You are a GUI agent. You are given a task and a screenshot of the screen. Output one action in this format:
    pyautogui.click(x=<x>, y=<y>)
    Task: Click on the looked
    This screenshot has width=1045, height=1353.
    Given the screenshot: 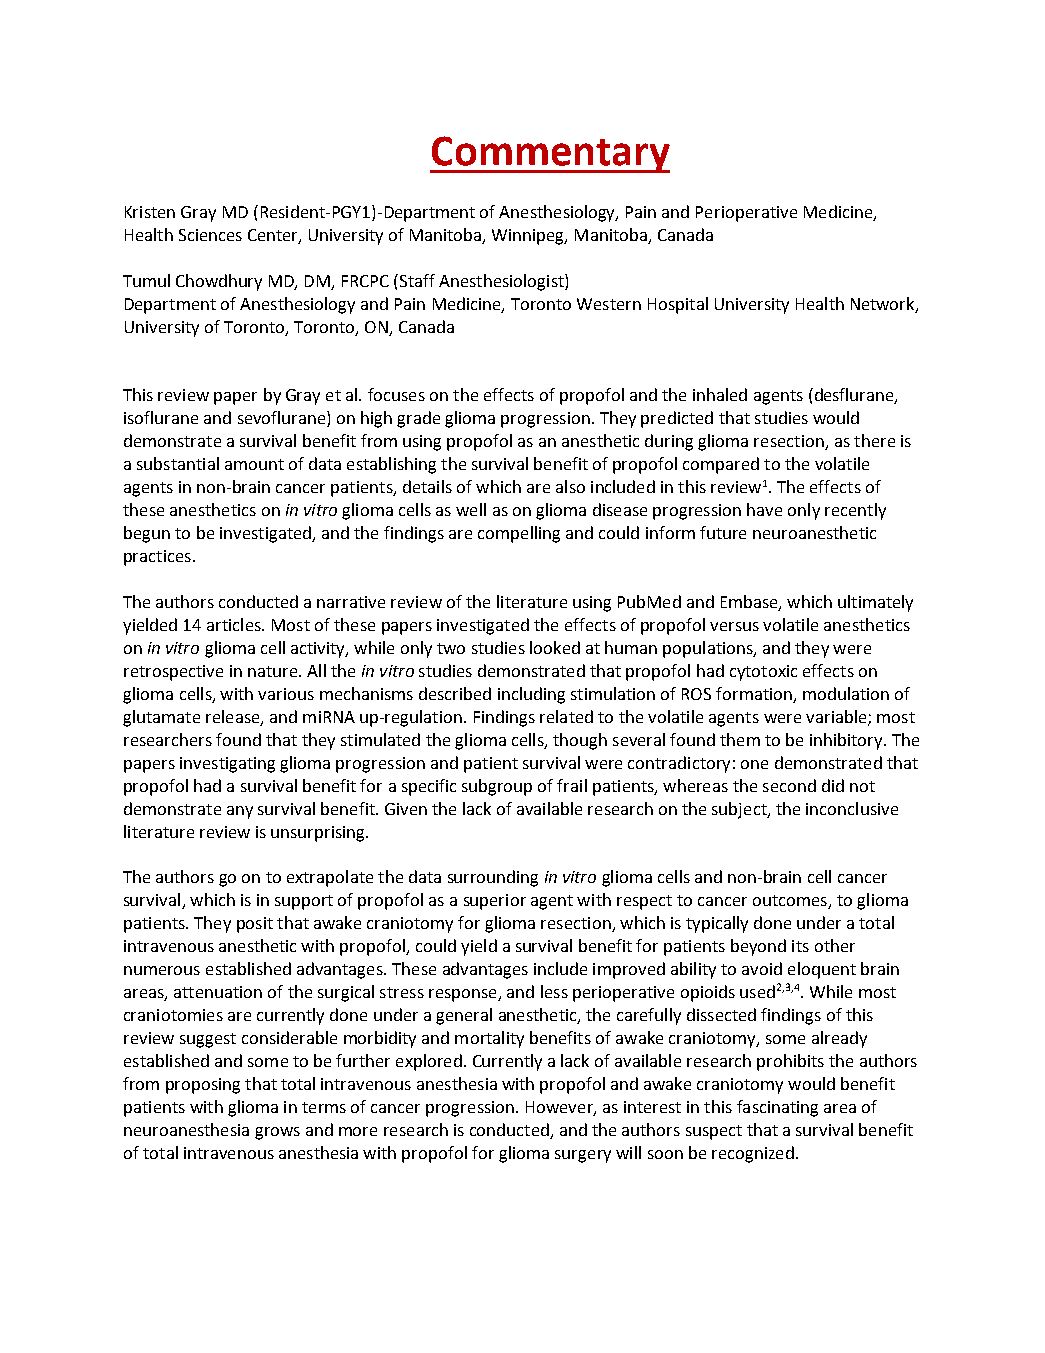 What is the action you would take?
    pyautogui.click(x=555, y=647)
